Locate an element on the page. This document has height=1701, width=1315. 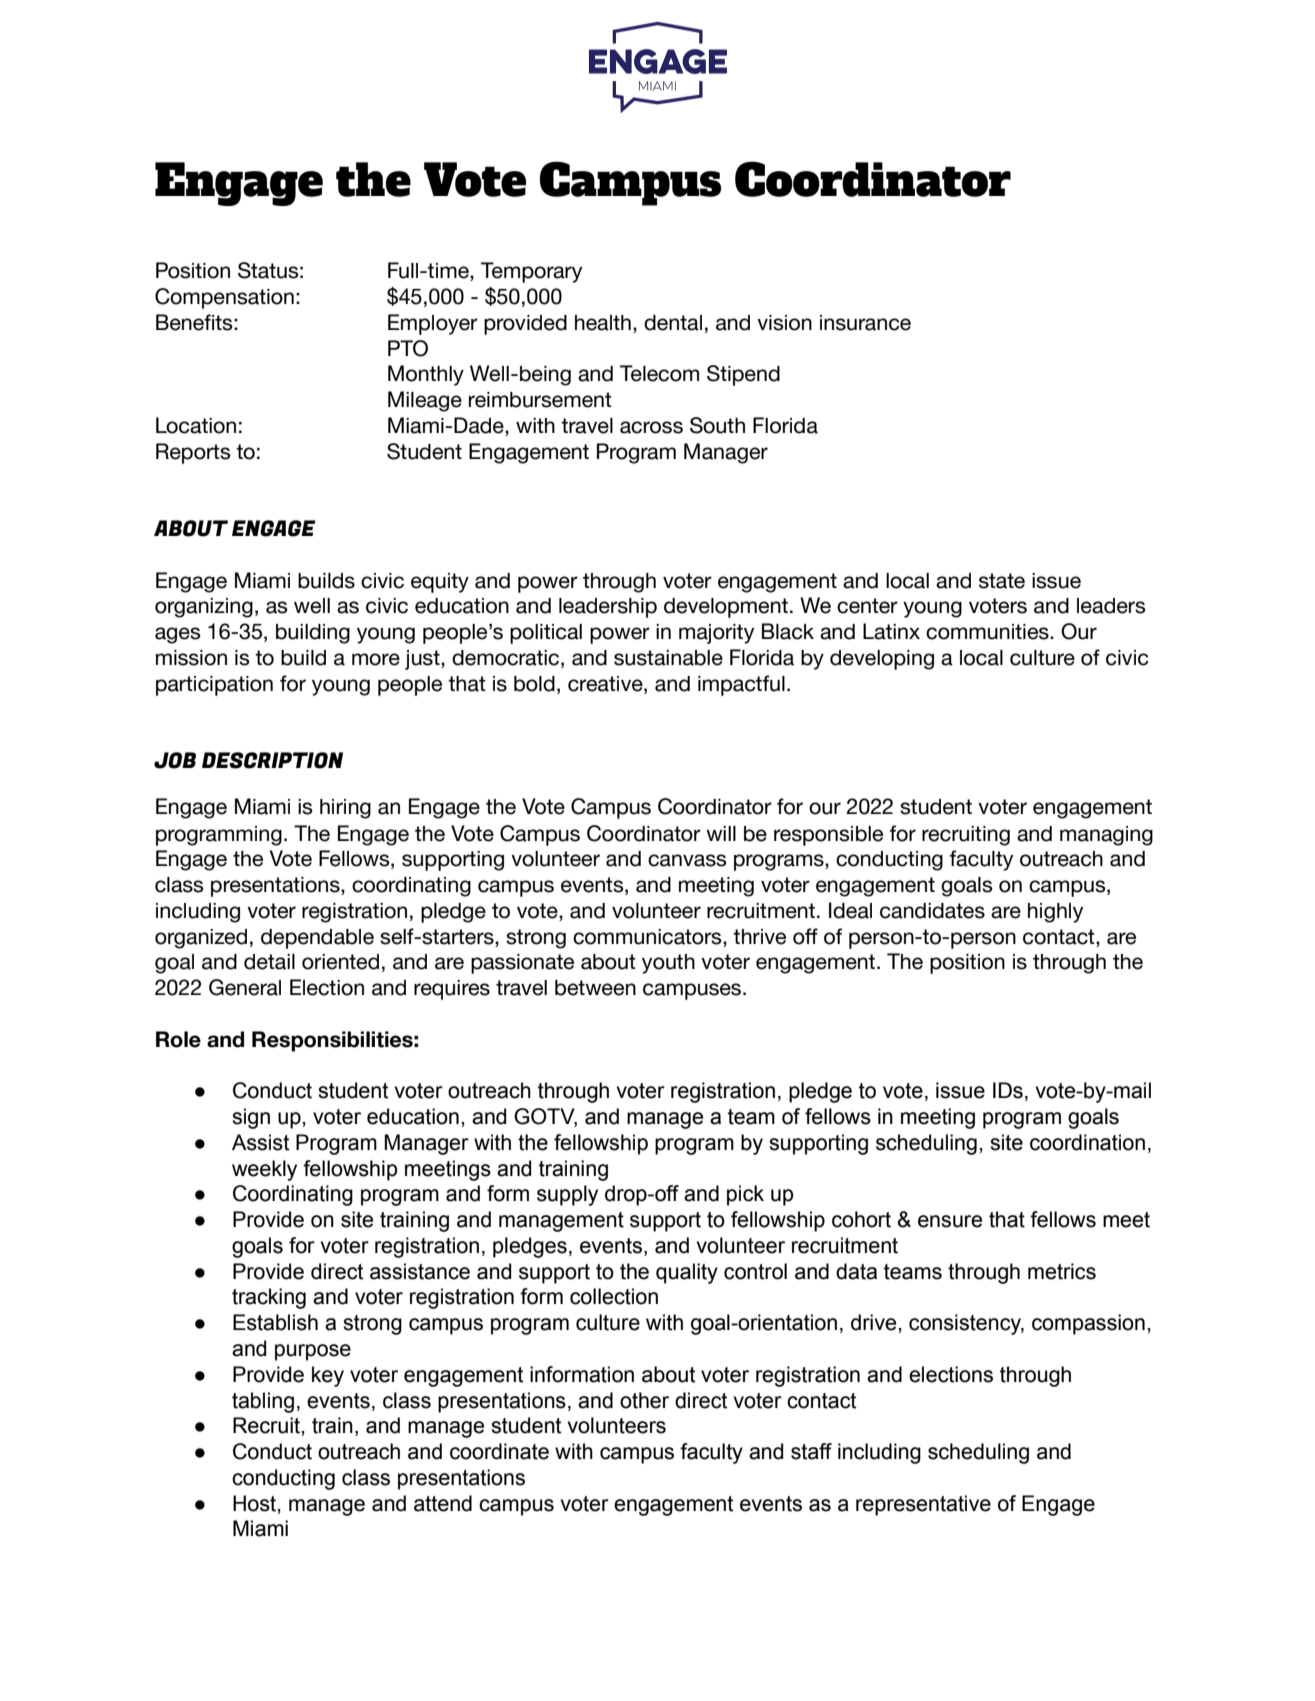
communicators is located at coordinates (648, 937).
